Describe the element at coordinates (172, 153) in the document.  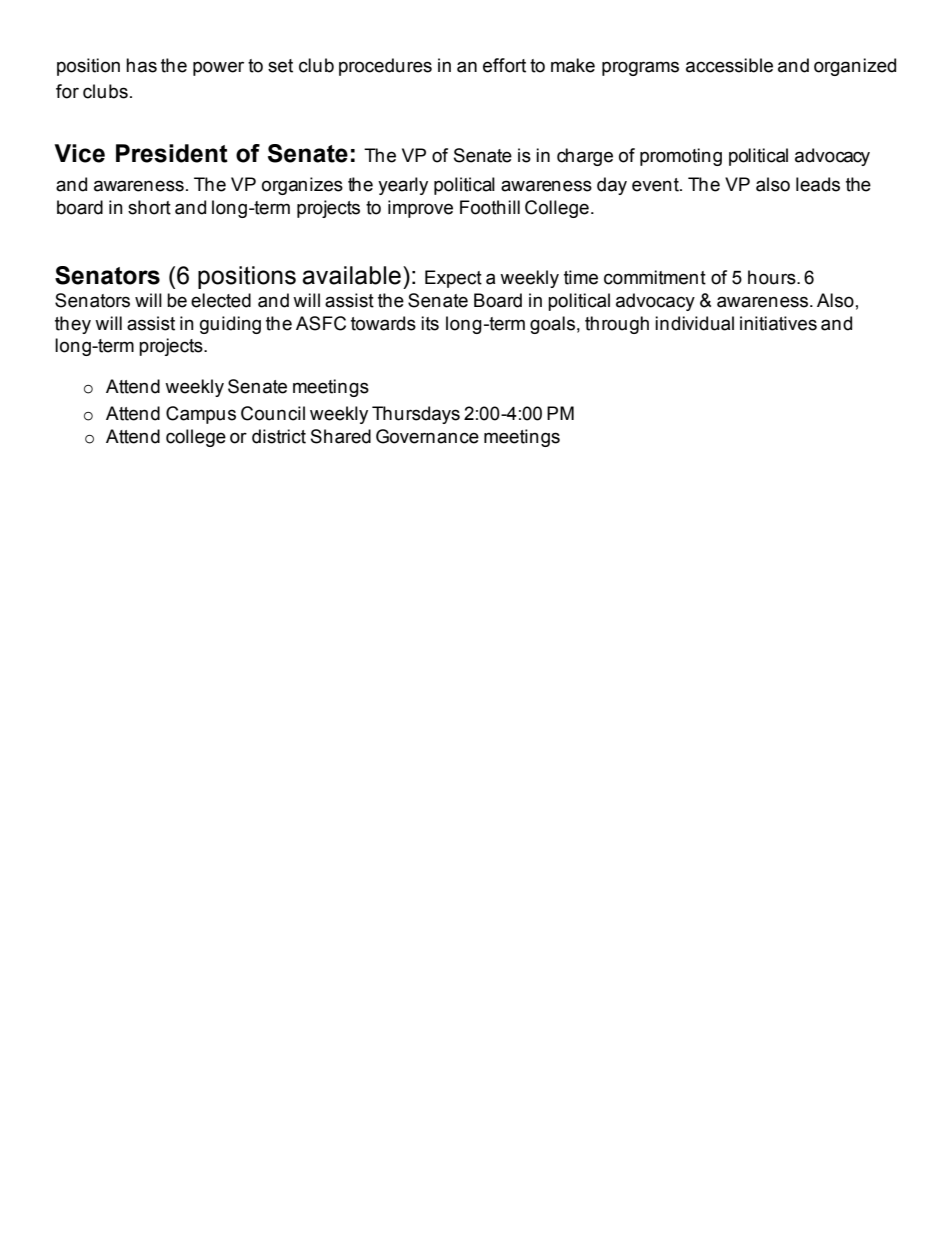
I see `President` at that location.
